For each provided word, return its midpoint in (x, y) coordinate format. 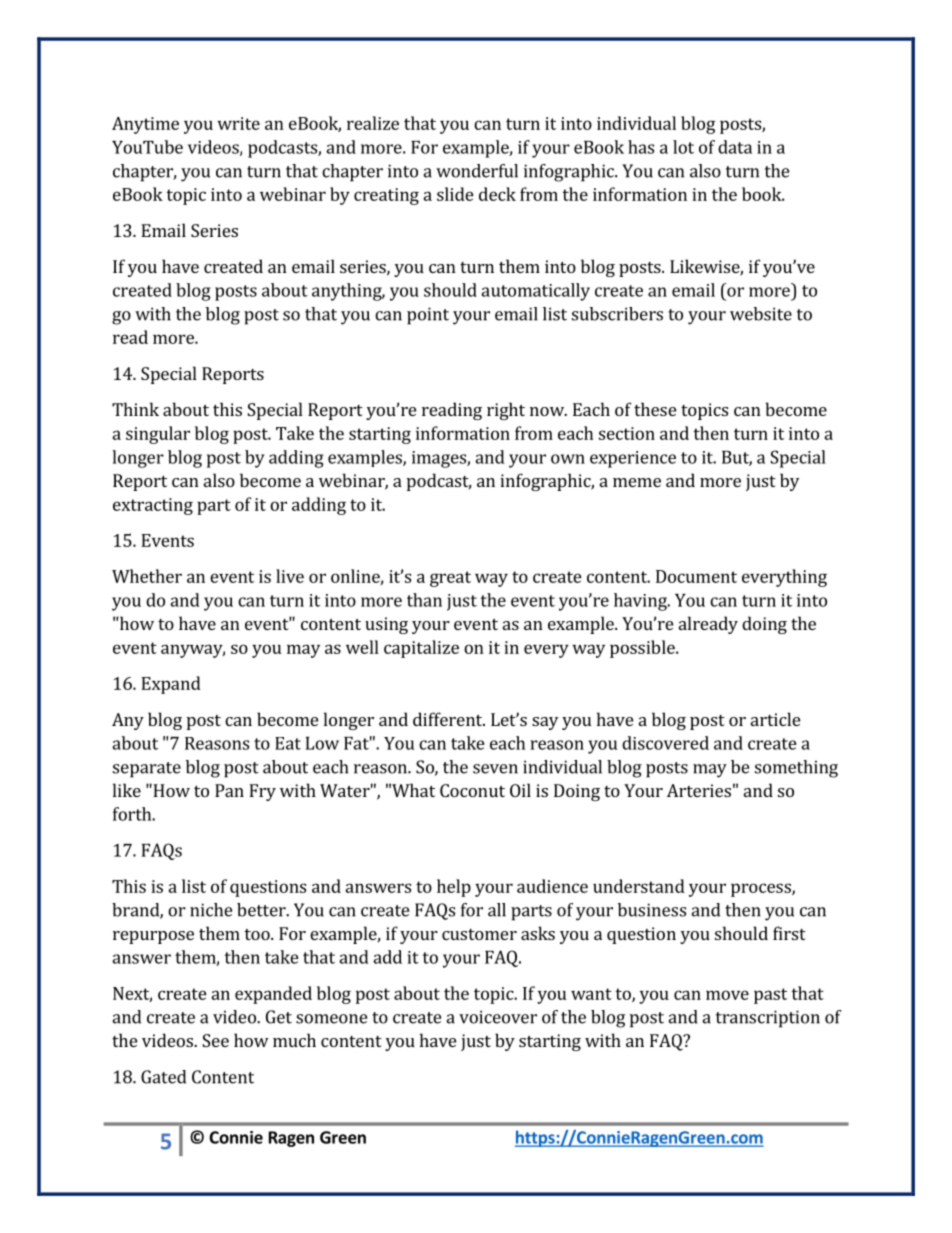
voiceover (498, 1017)
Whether (147, 576)
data (735, 147)
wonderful (477, 171)
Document (696, 576)
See (215, 1040)
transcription (768, 1019)
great (450, 579)
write (238, 123)
